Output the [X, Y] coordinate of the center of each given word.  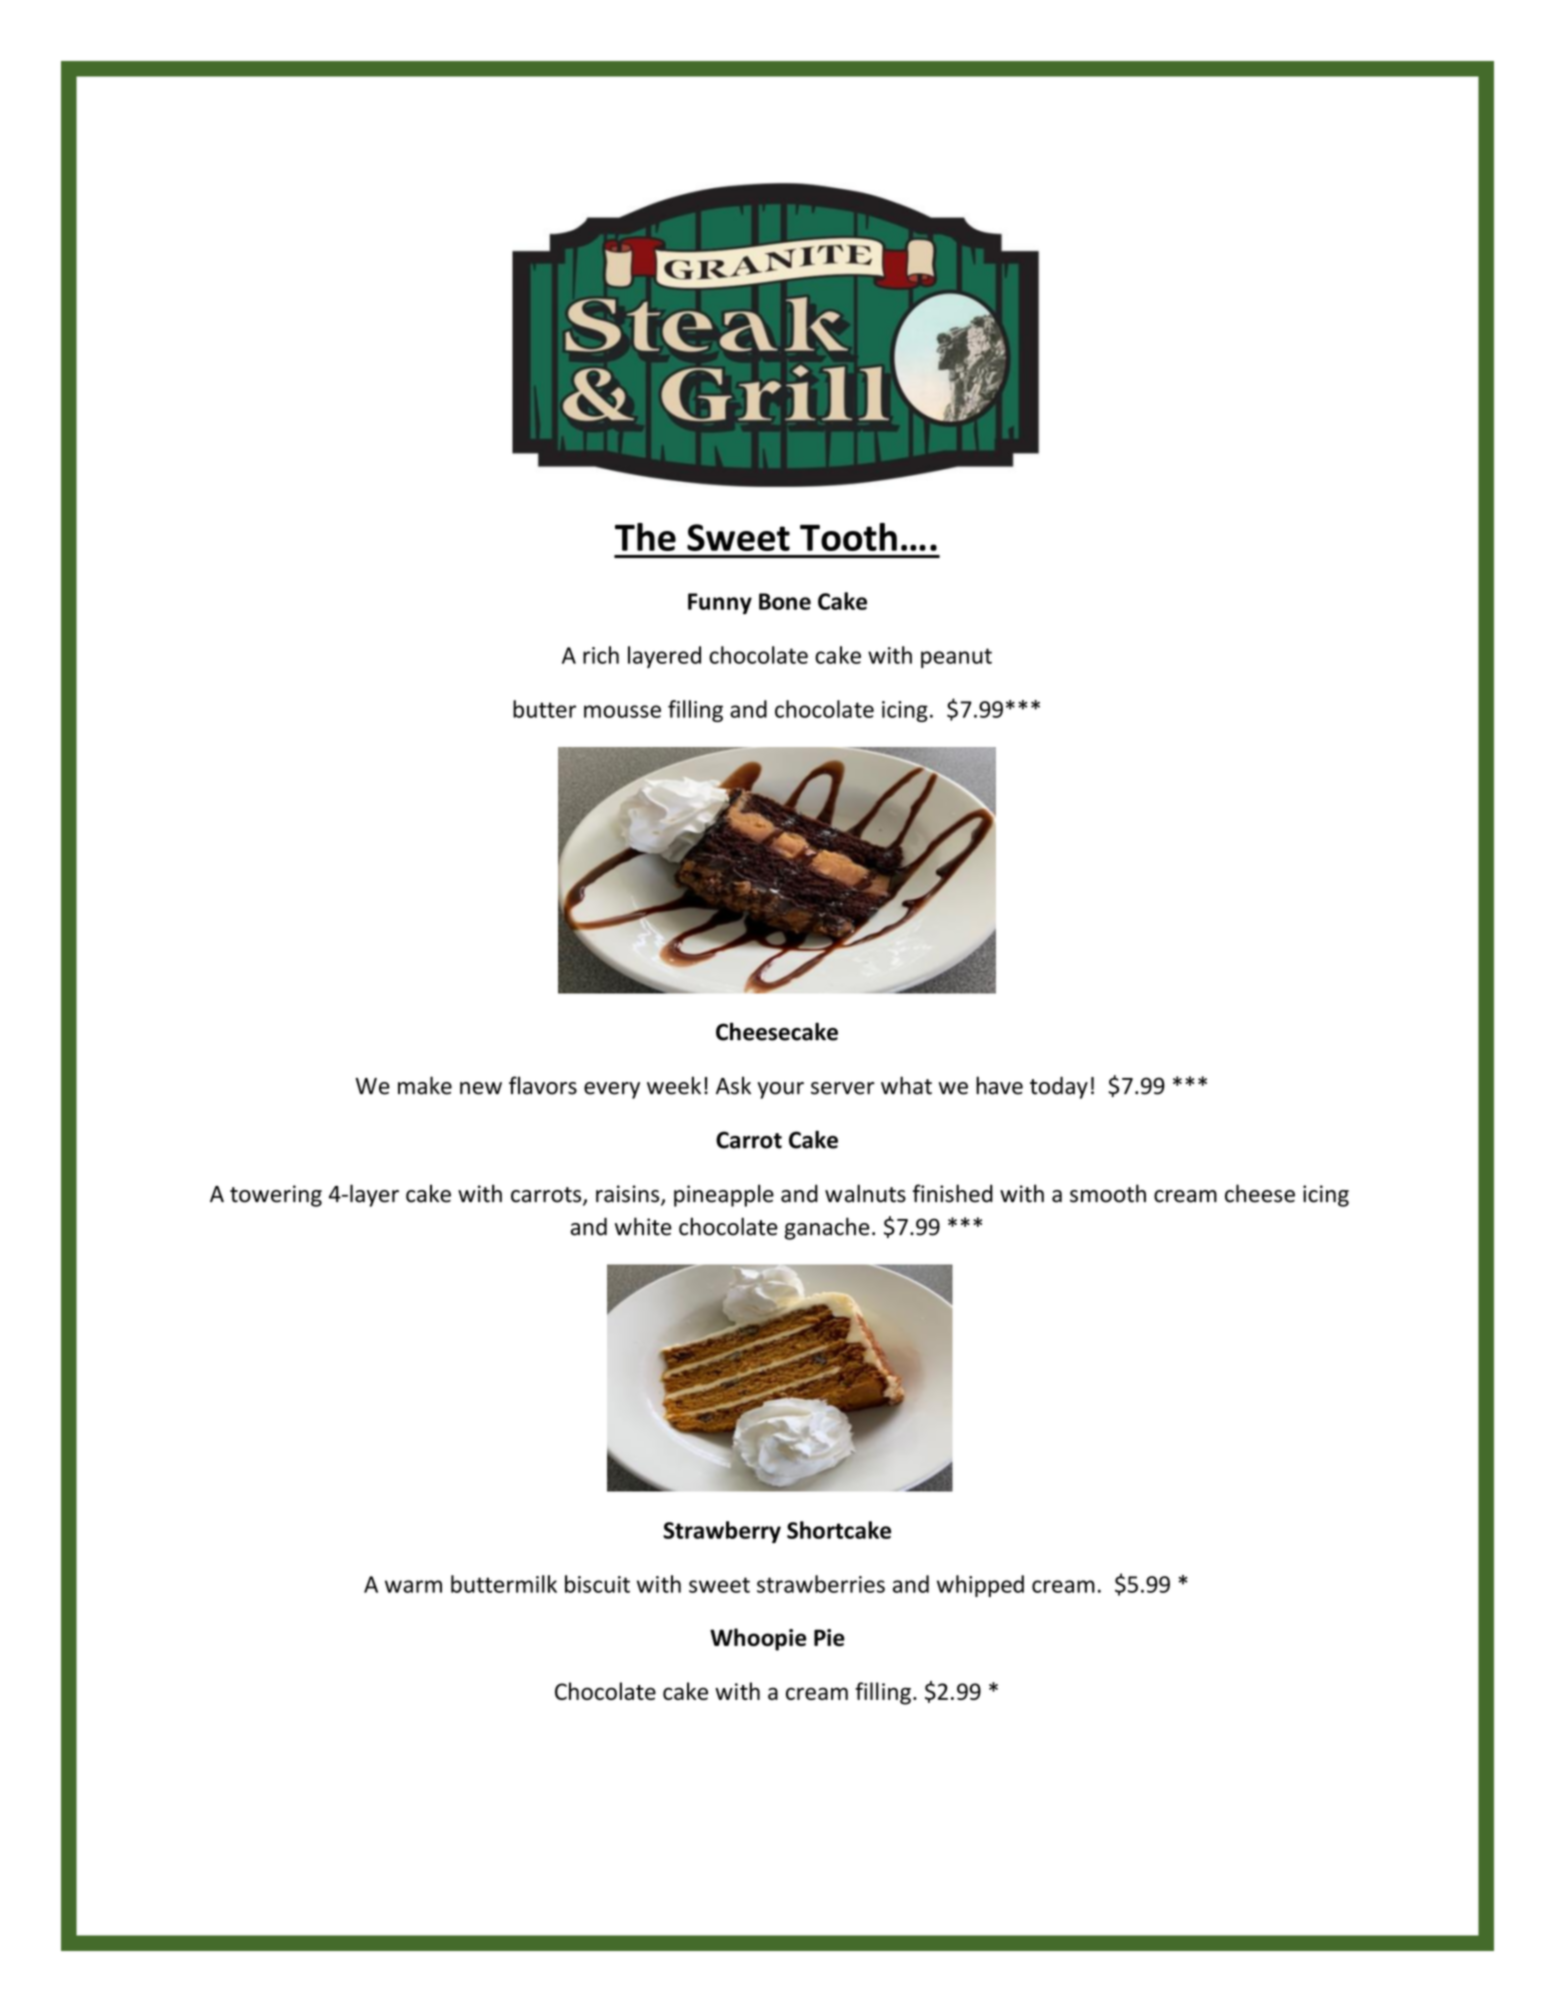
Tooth [848, 537]
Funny [720, 603]
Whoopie [758, 1639]
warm [413, 1586]
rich [601, 655]
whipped [980, 1586]
